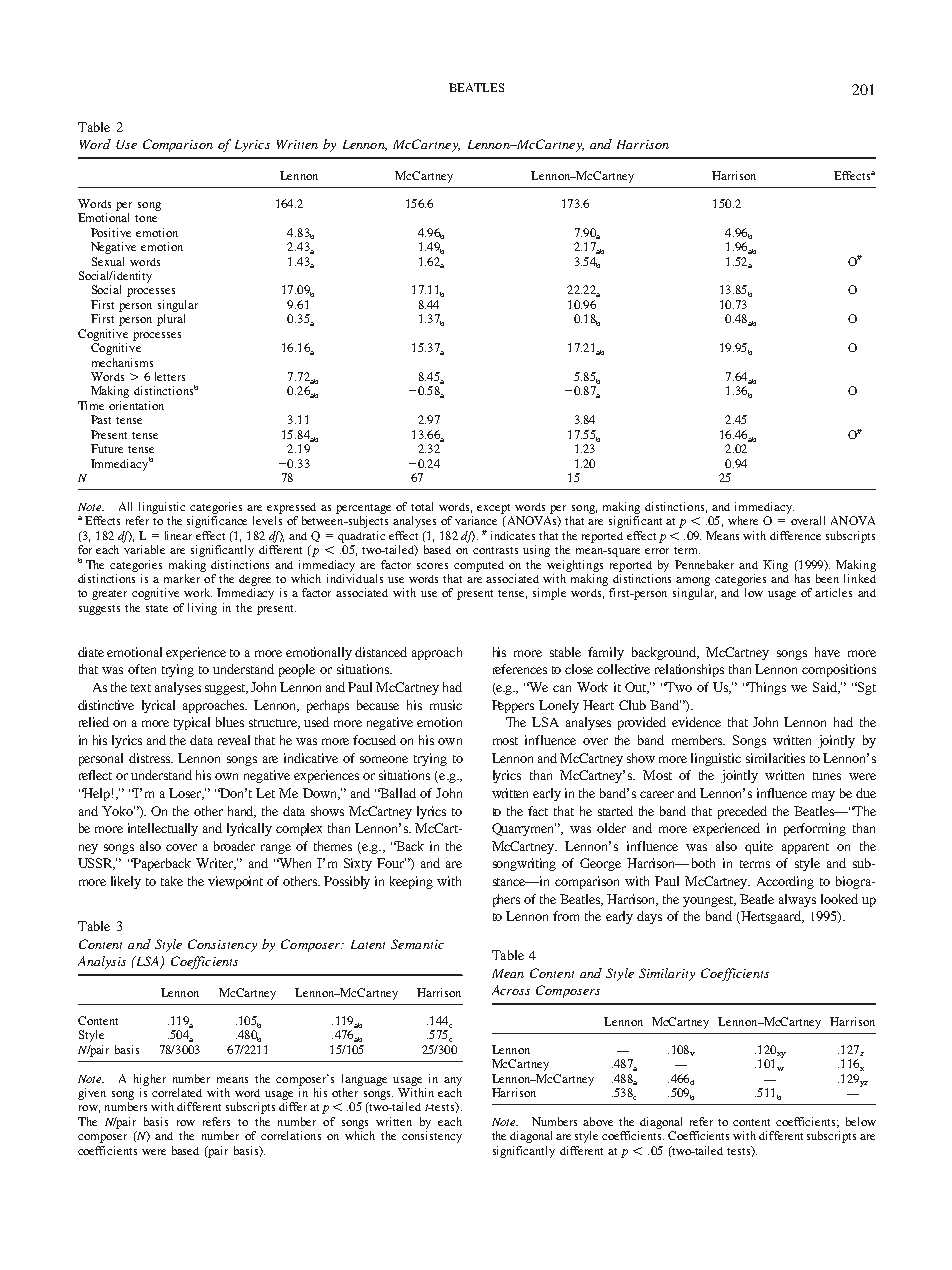  I want to click on Pennebaker, so click(704, 564).
